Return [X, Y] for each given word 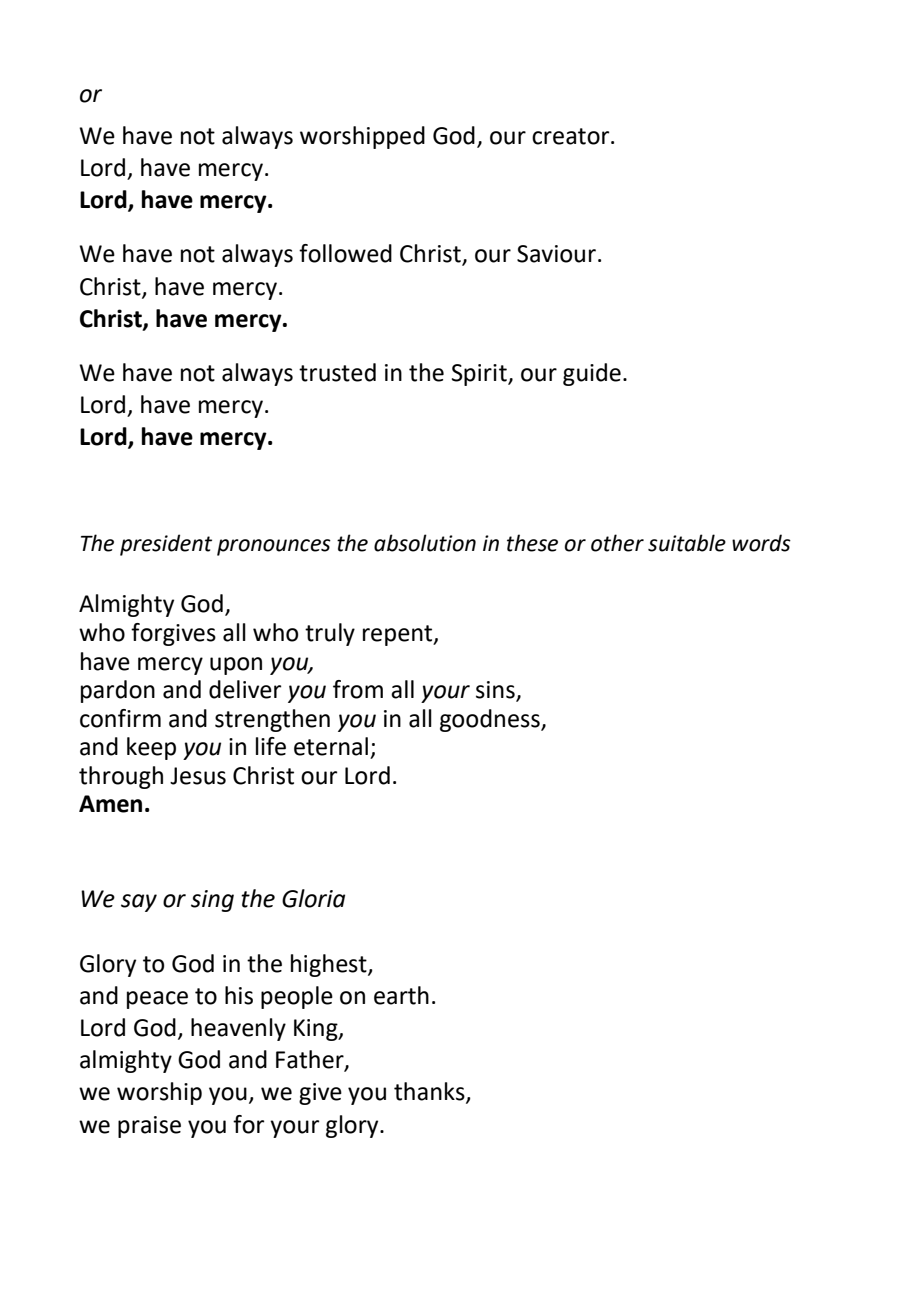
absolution [425, 543]
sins [496, 691]
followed [345, 253]
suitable [687, 543]
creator [572, 136]
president [166, 545]
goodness [491, 720]
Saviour [556, 254]
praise [149, 1127]
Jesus [198, 776]
